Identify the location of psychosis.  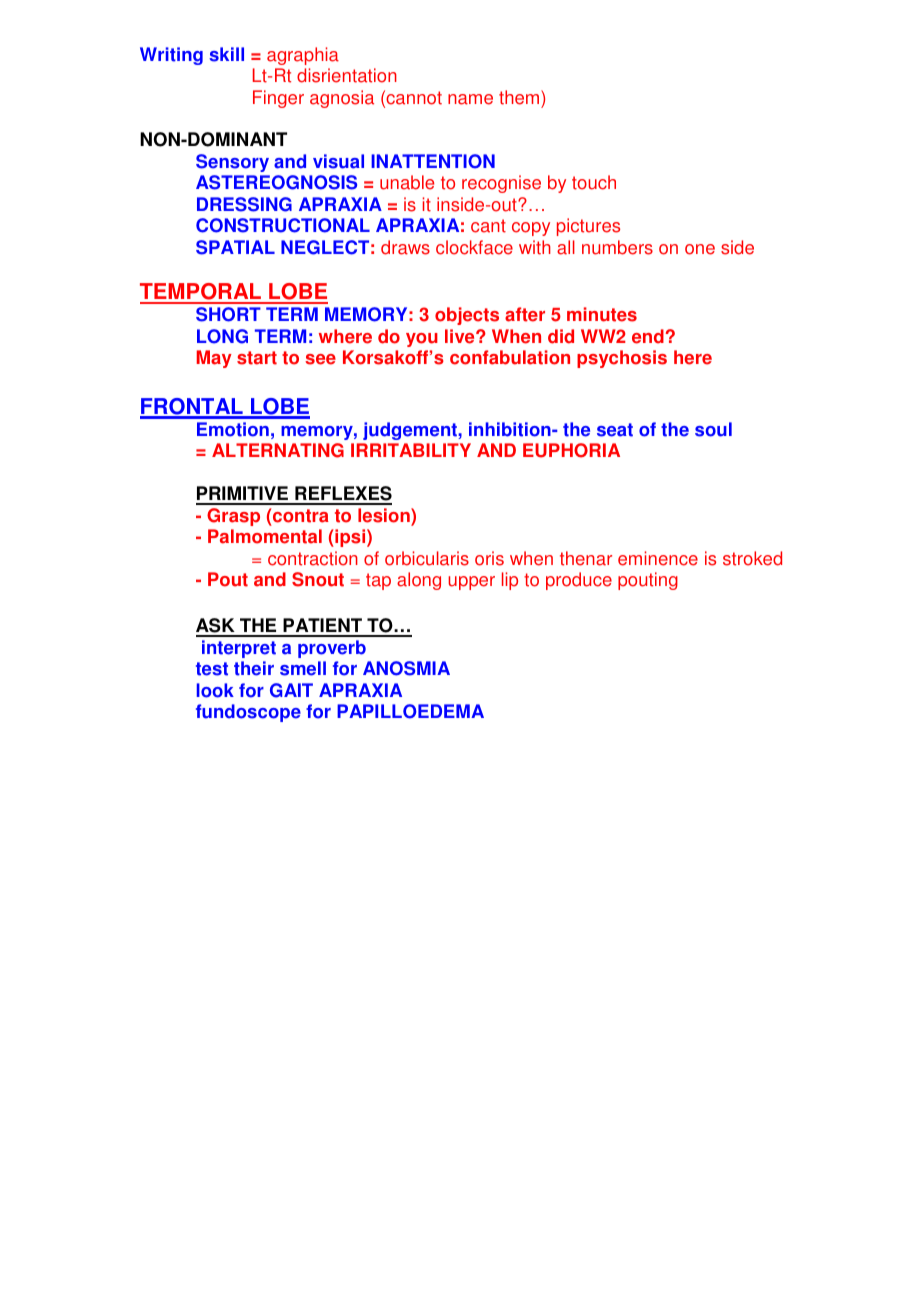
(622, 359).
